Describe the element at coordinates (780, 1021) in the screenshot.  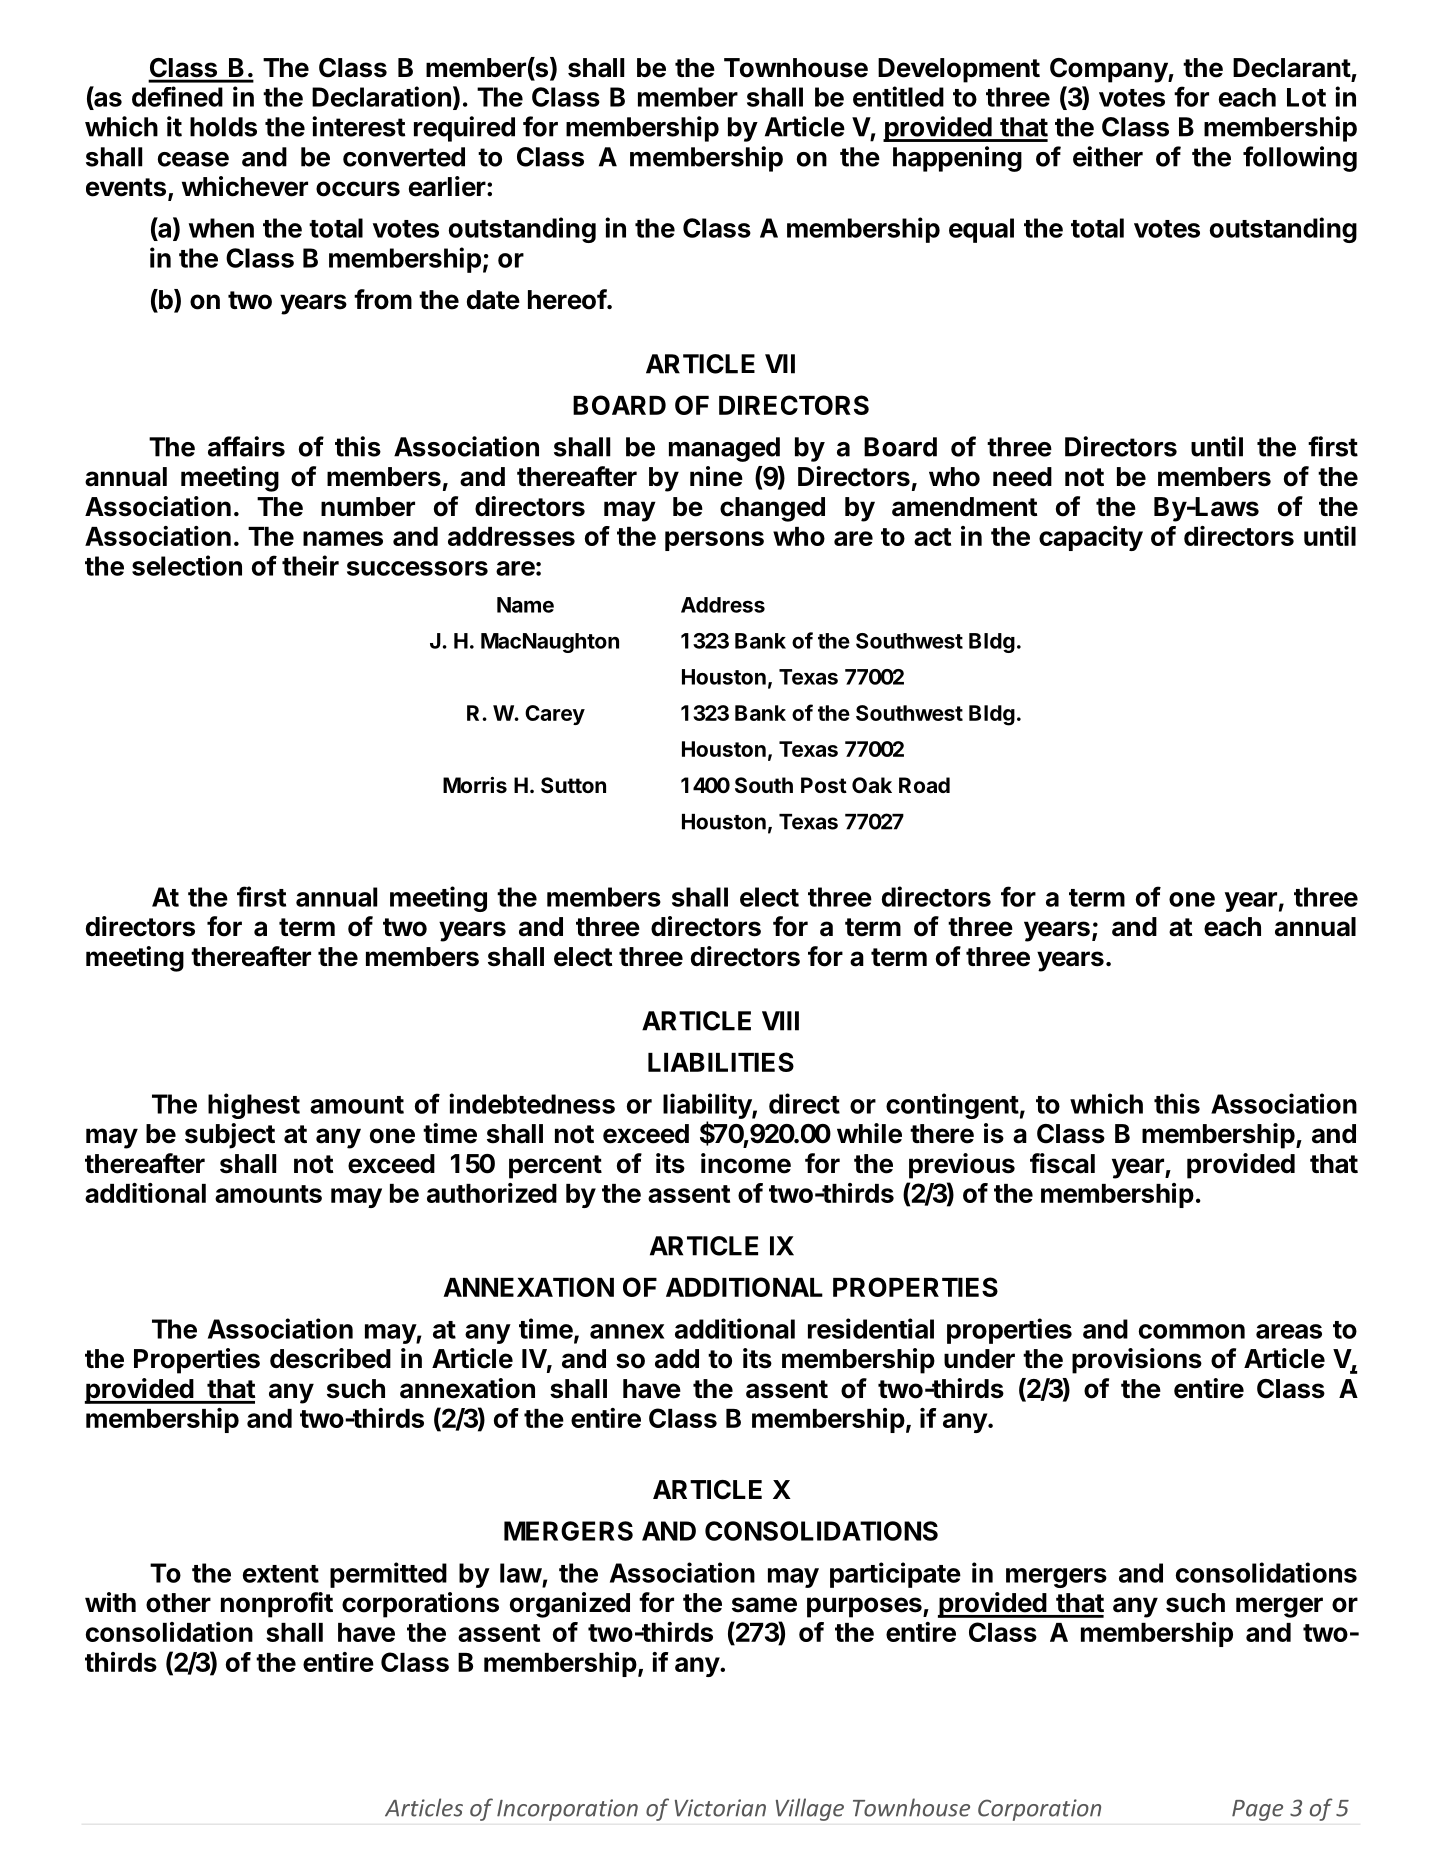
I see `VIII` at that location.
